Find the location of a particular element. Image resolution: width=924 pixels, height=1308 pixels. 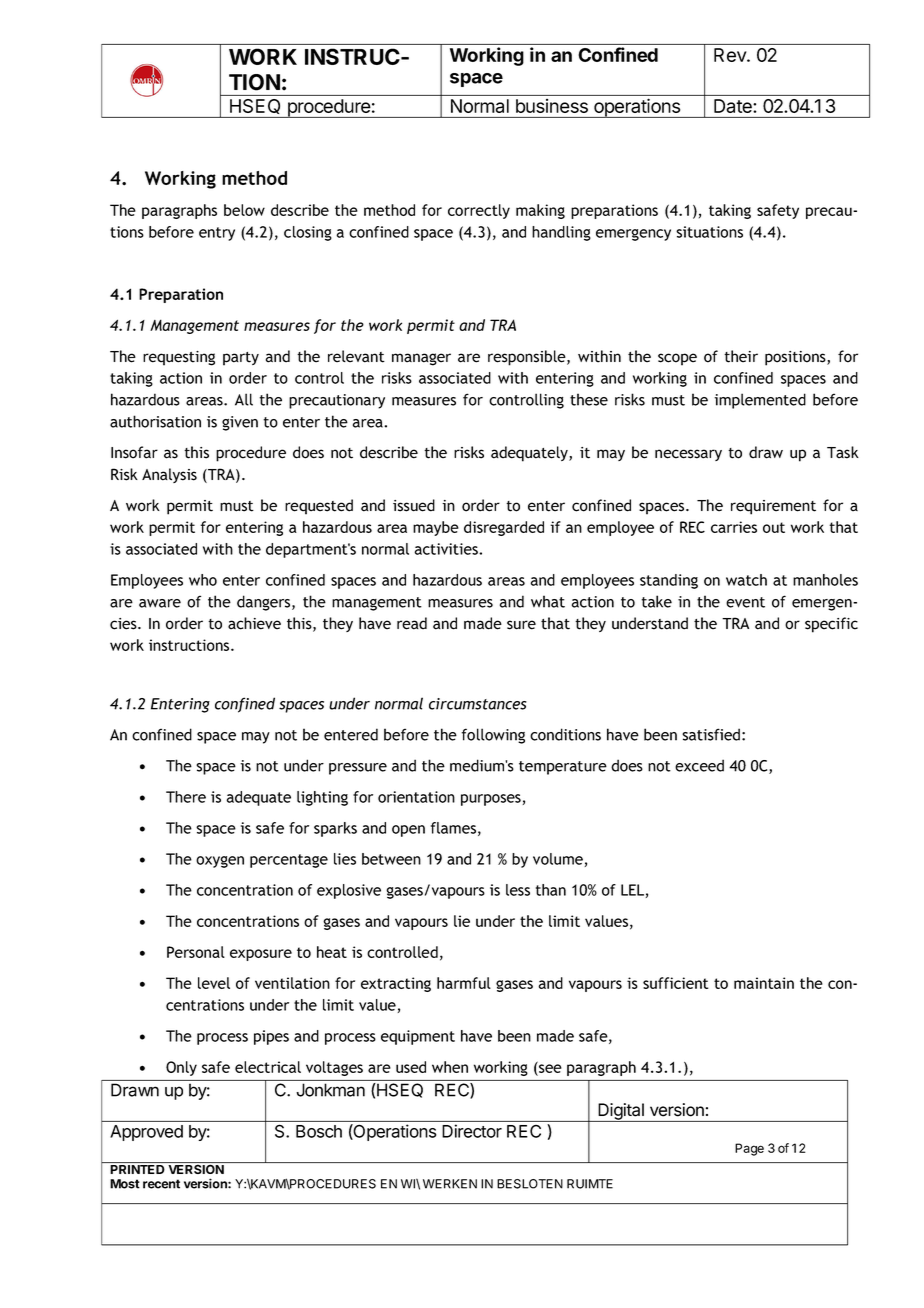

recent is located at coordinates (161, 1184).
